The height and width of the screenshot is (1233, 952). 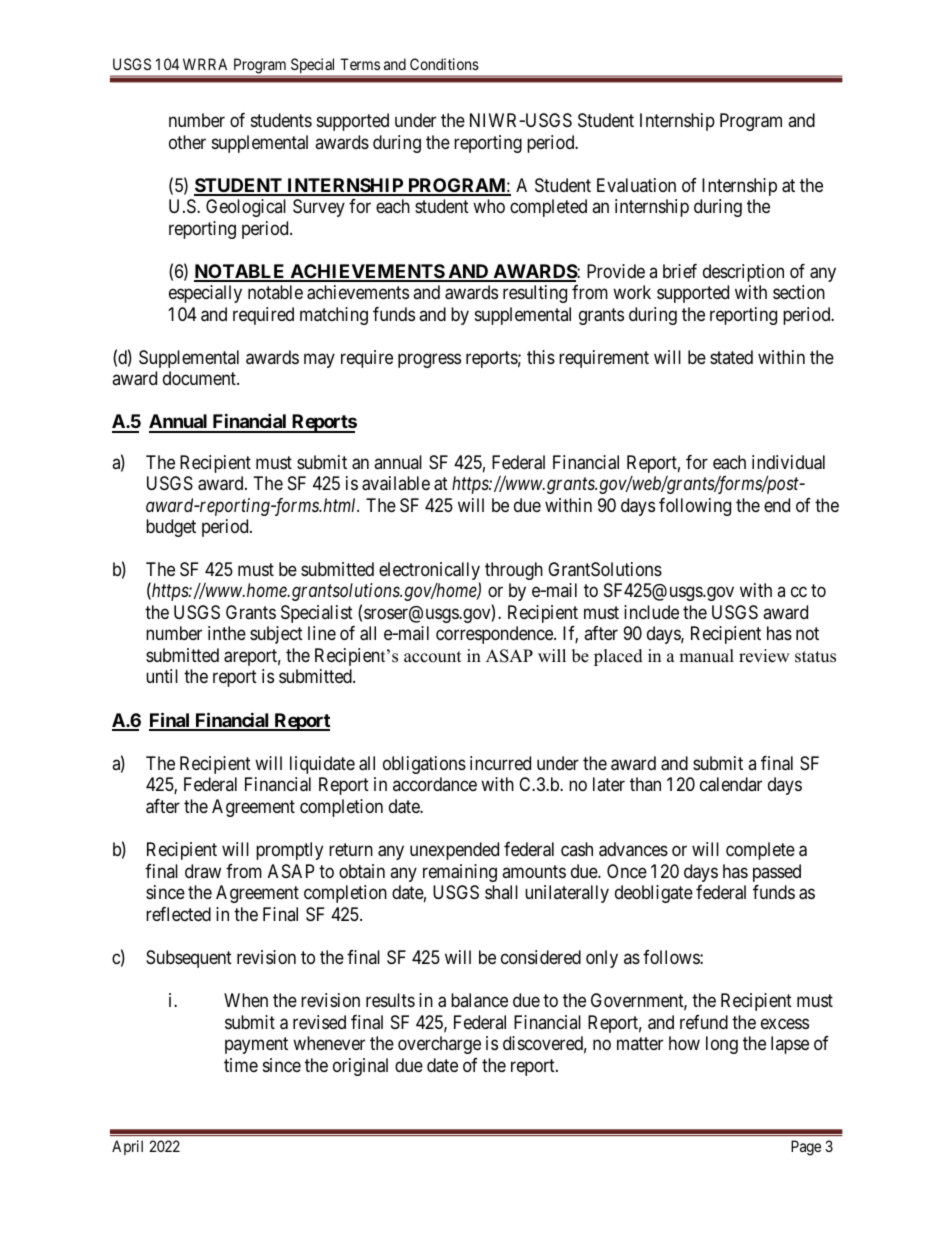 What do you see at coordinates (636, 185) in the screenshot?
I see `Evaluation` at bounding box center [636, 185].
